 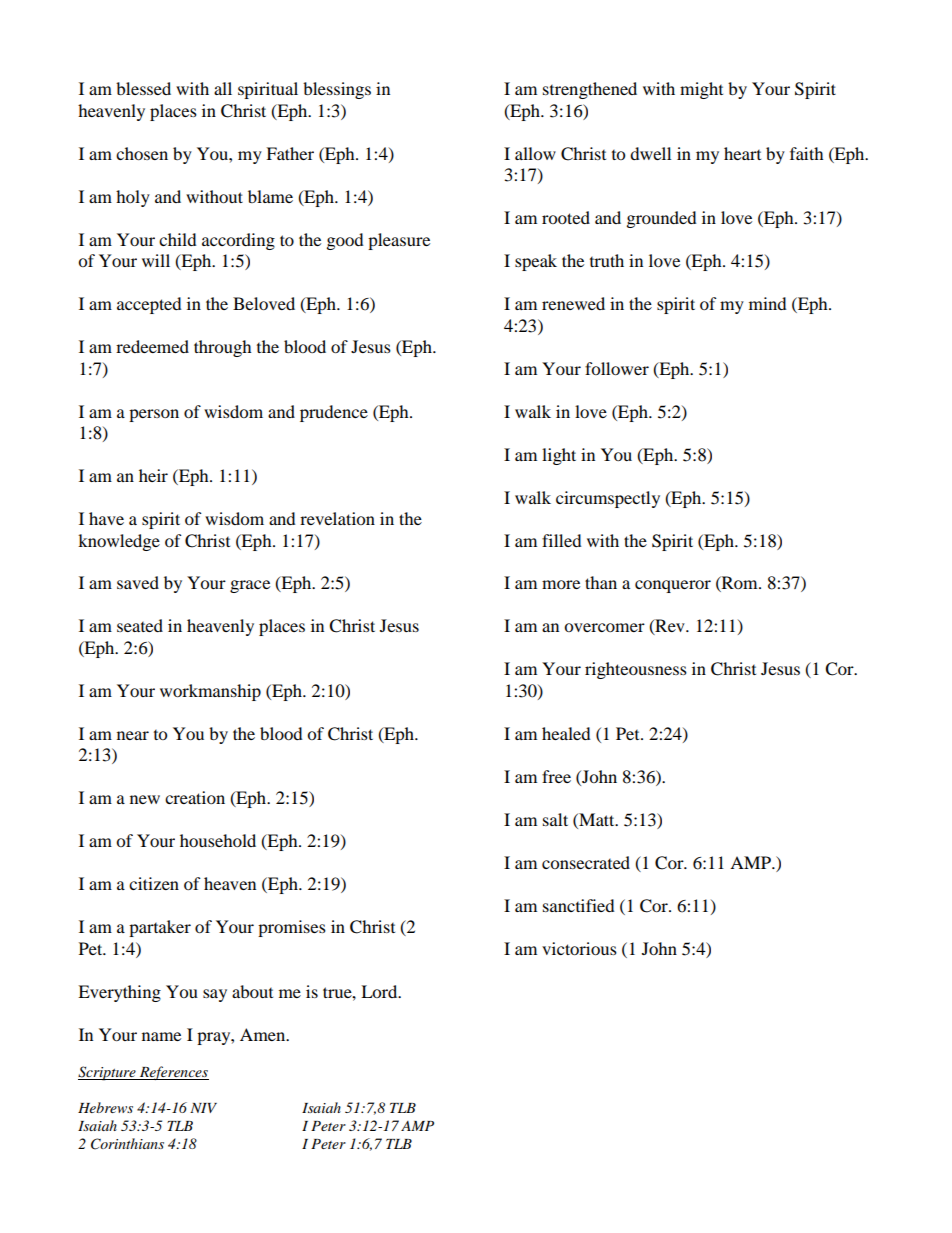 I want to click on free, so click(x=556, y=776).
